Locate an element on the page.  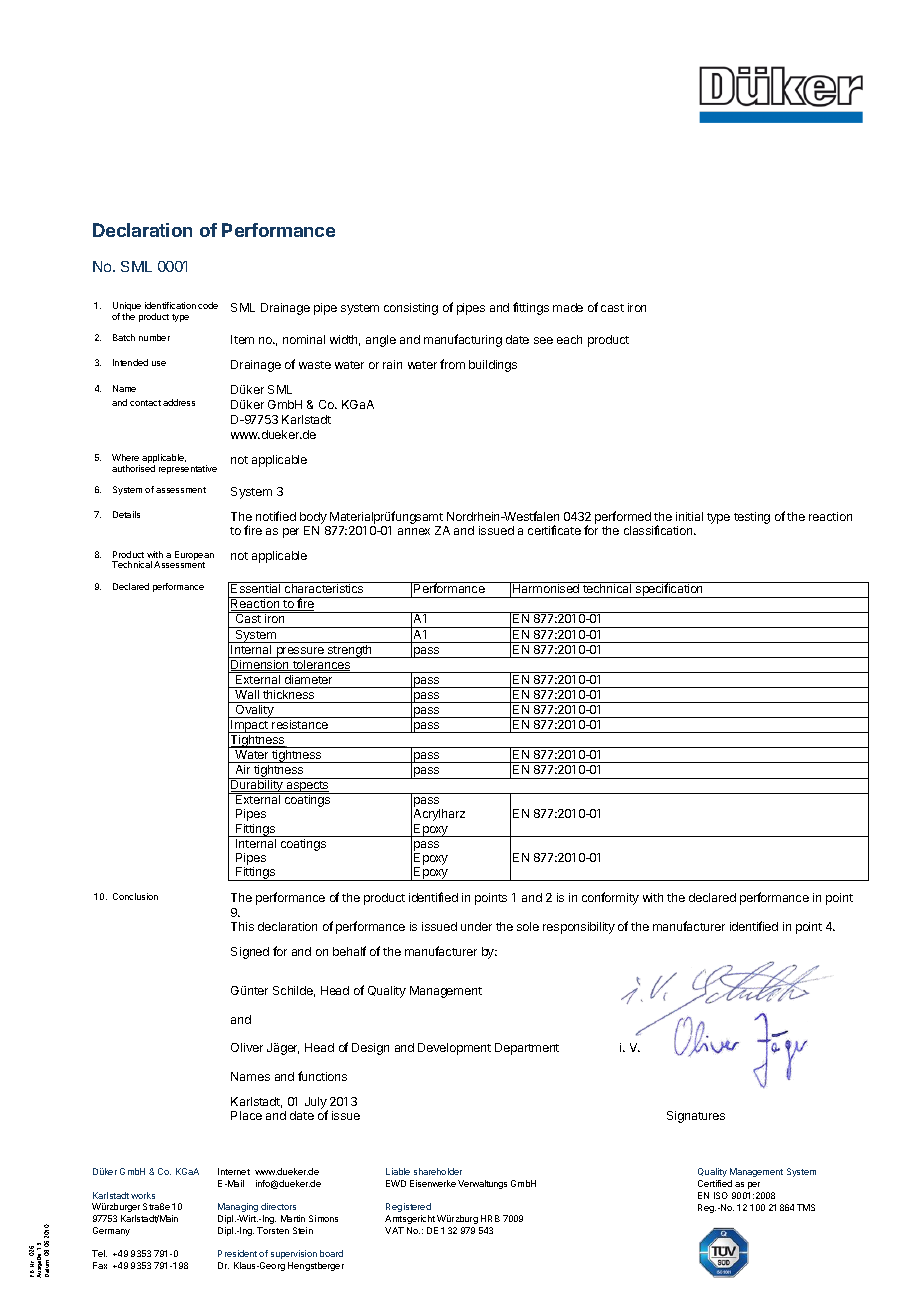
conformity is located at coordinates (610, 898).
